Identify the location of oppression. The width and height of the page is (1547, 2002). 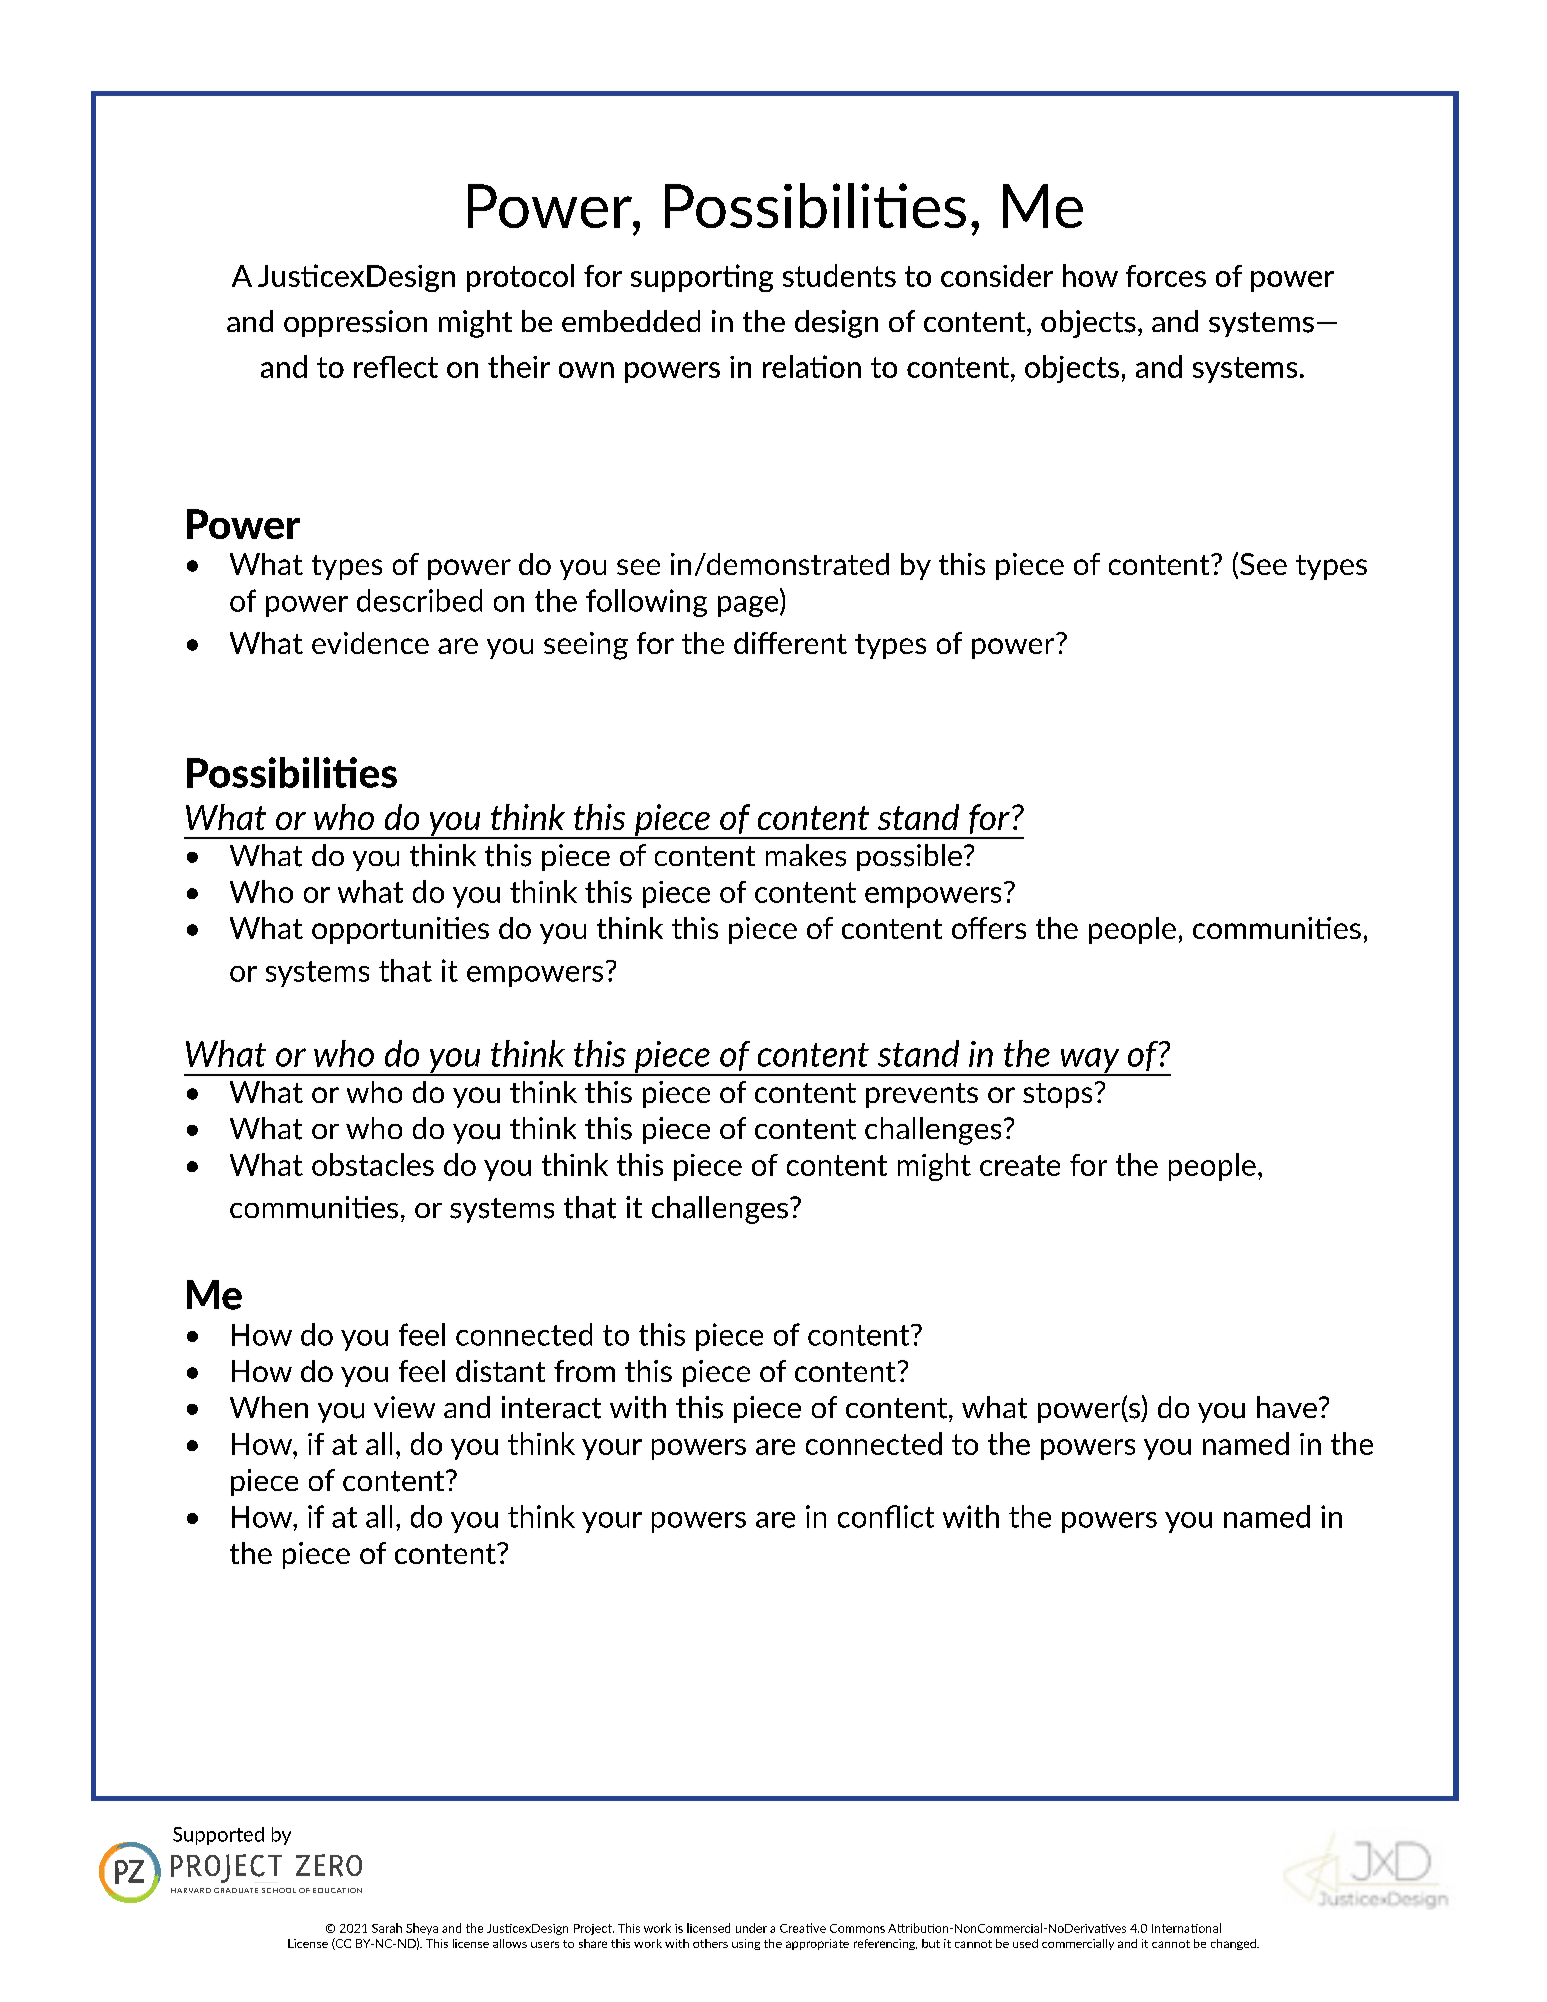
(355, 323).
